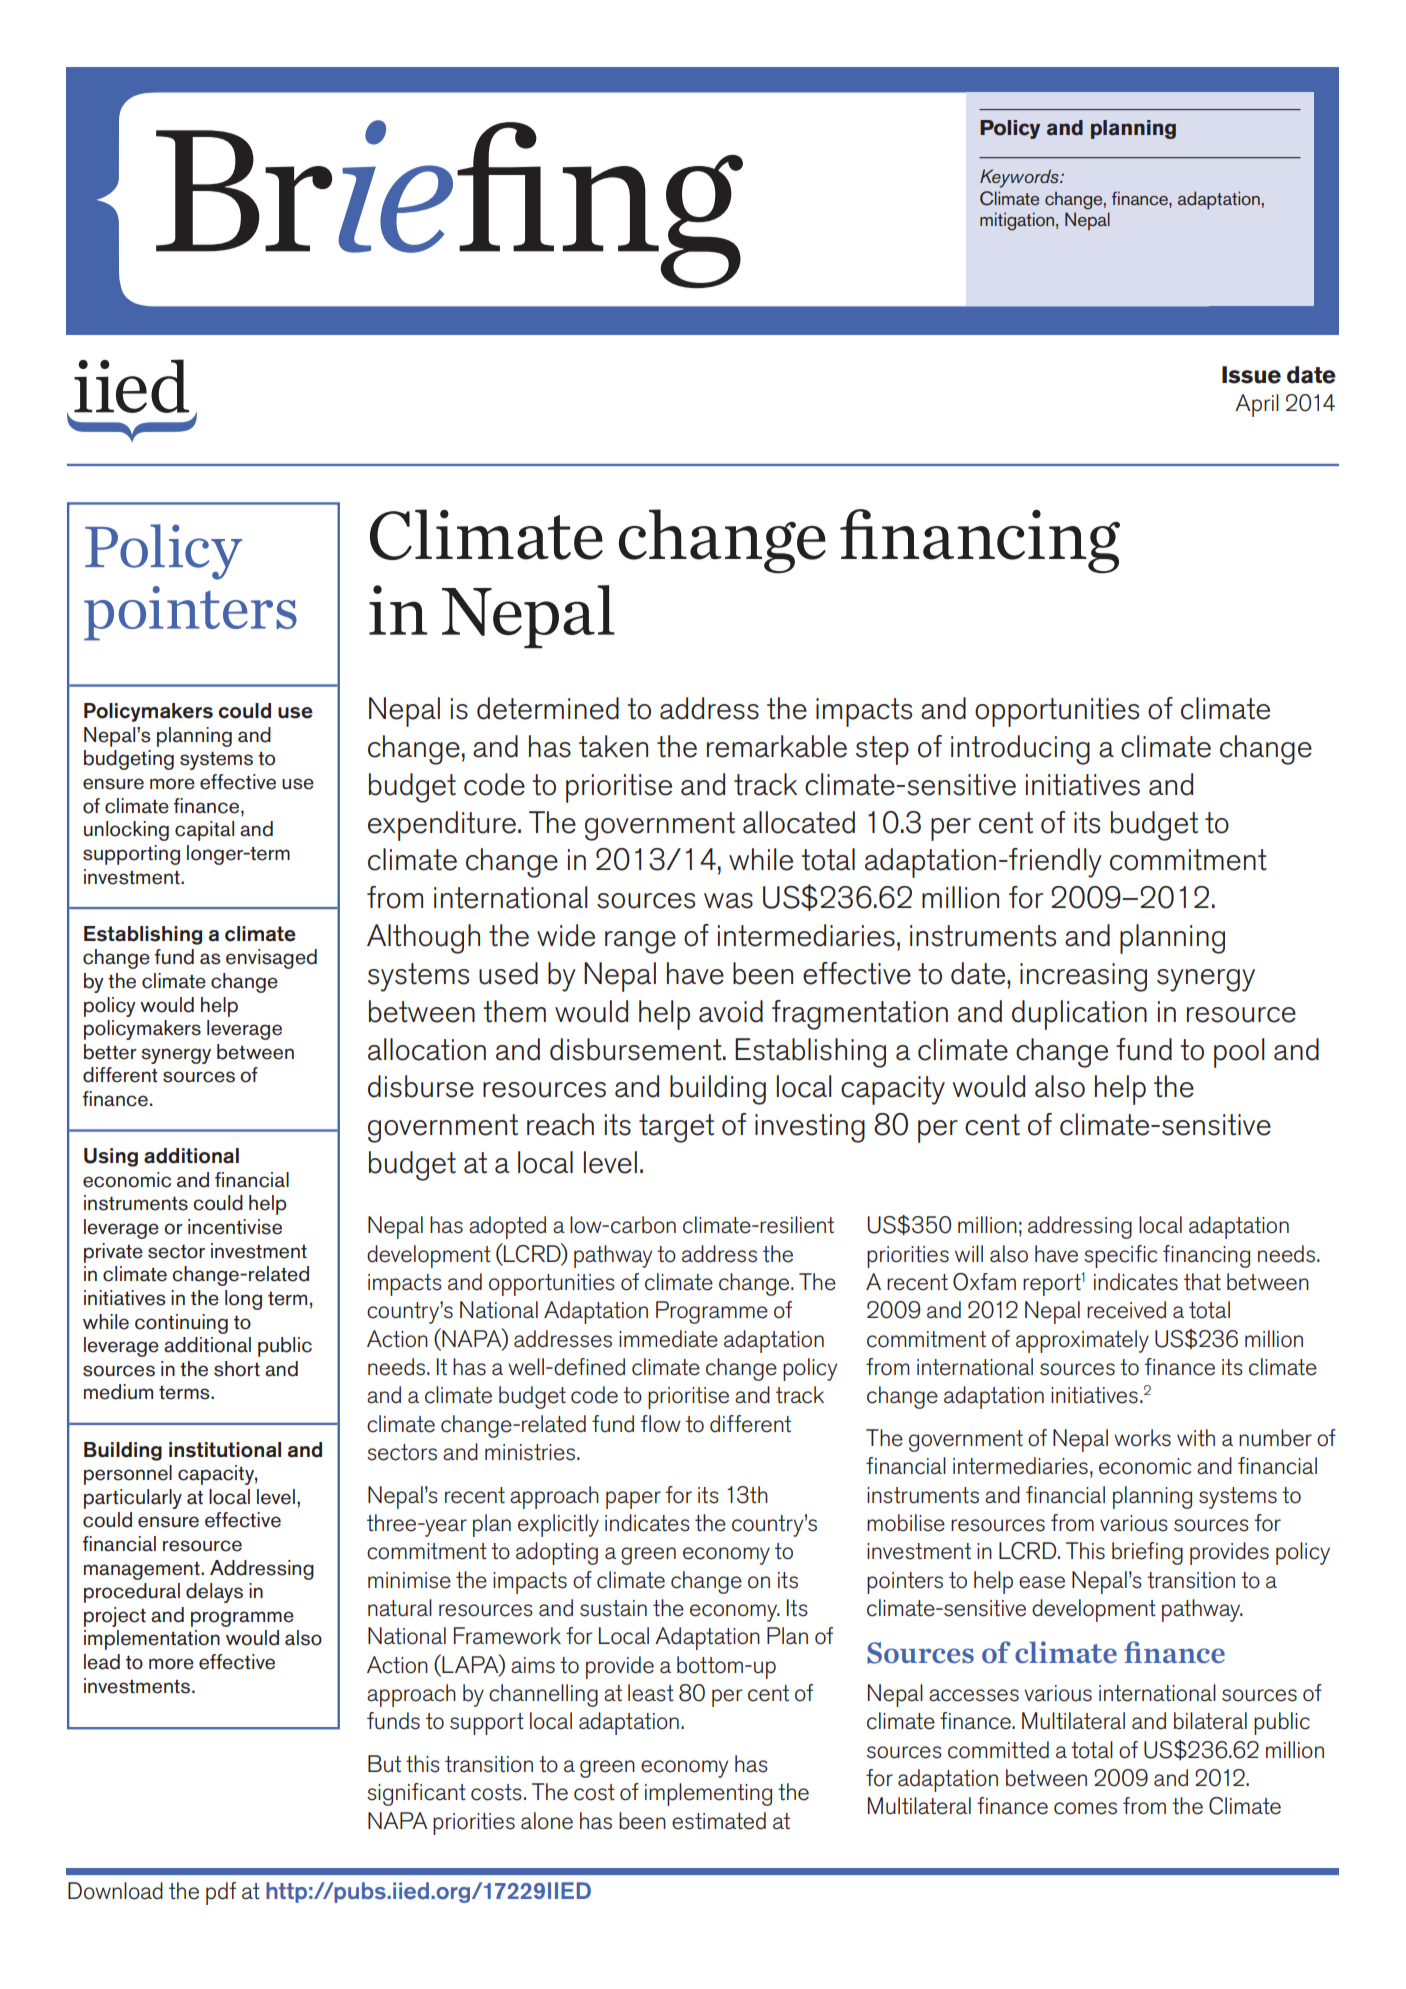 Image resolution: width=1406 pixels, height=1989 pixels. I want to click on avoid, so click(731, 1011).
